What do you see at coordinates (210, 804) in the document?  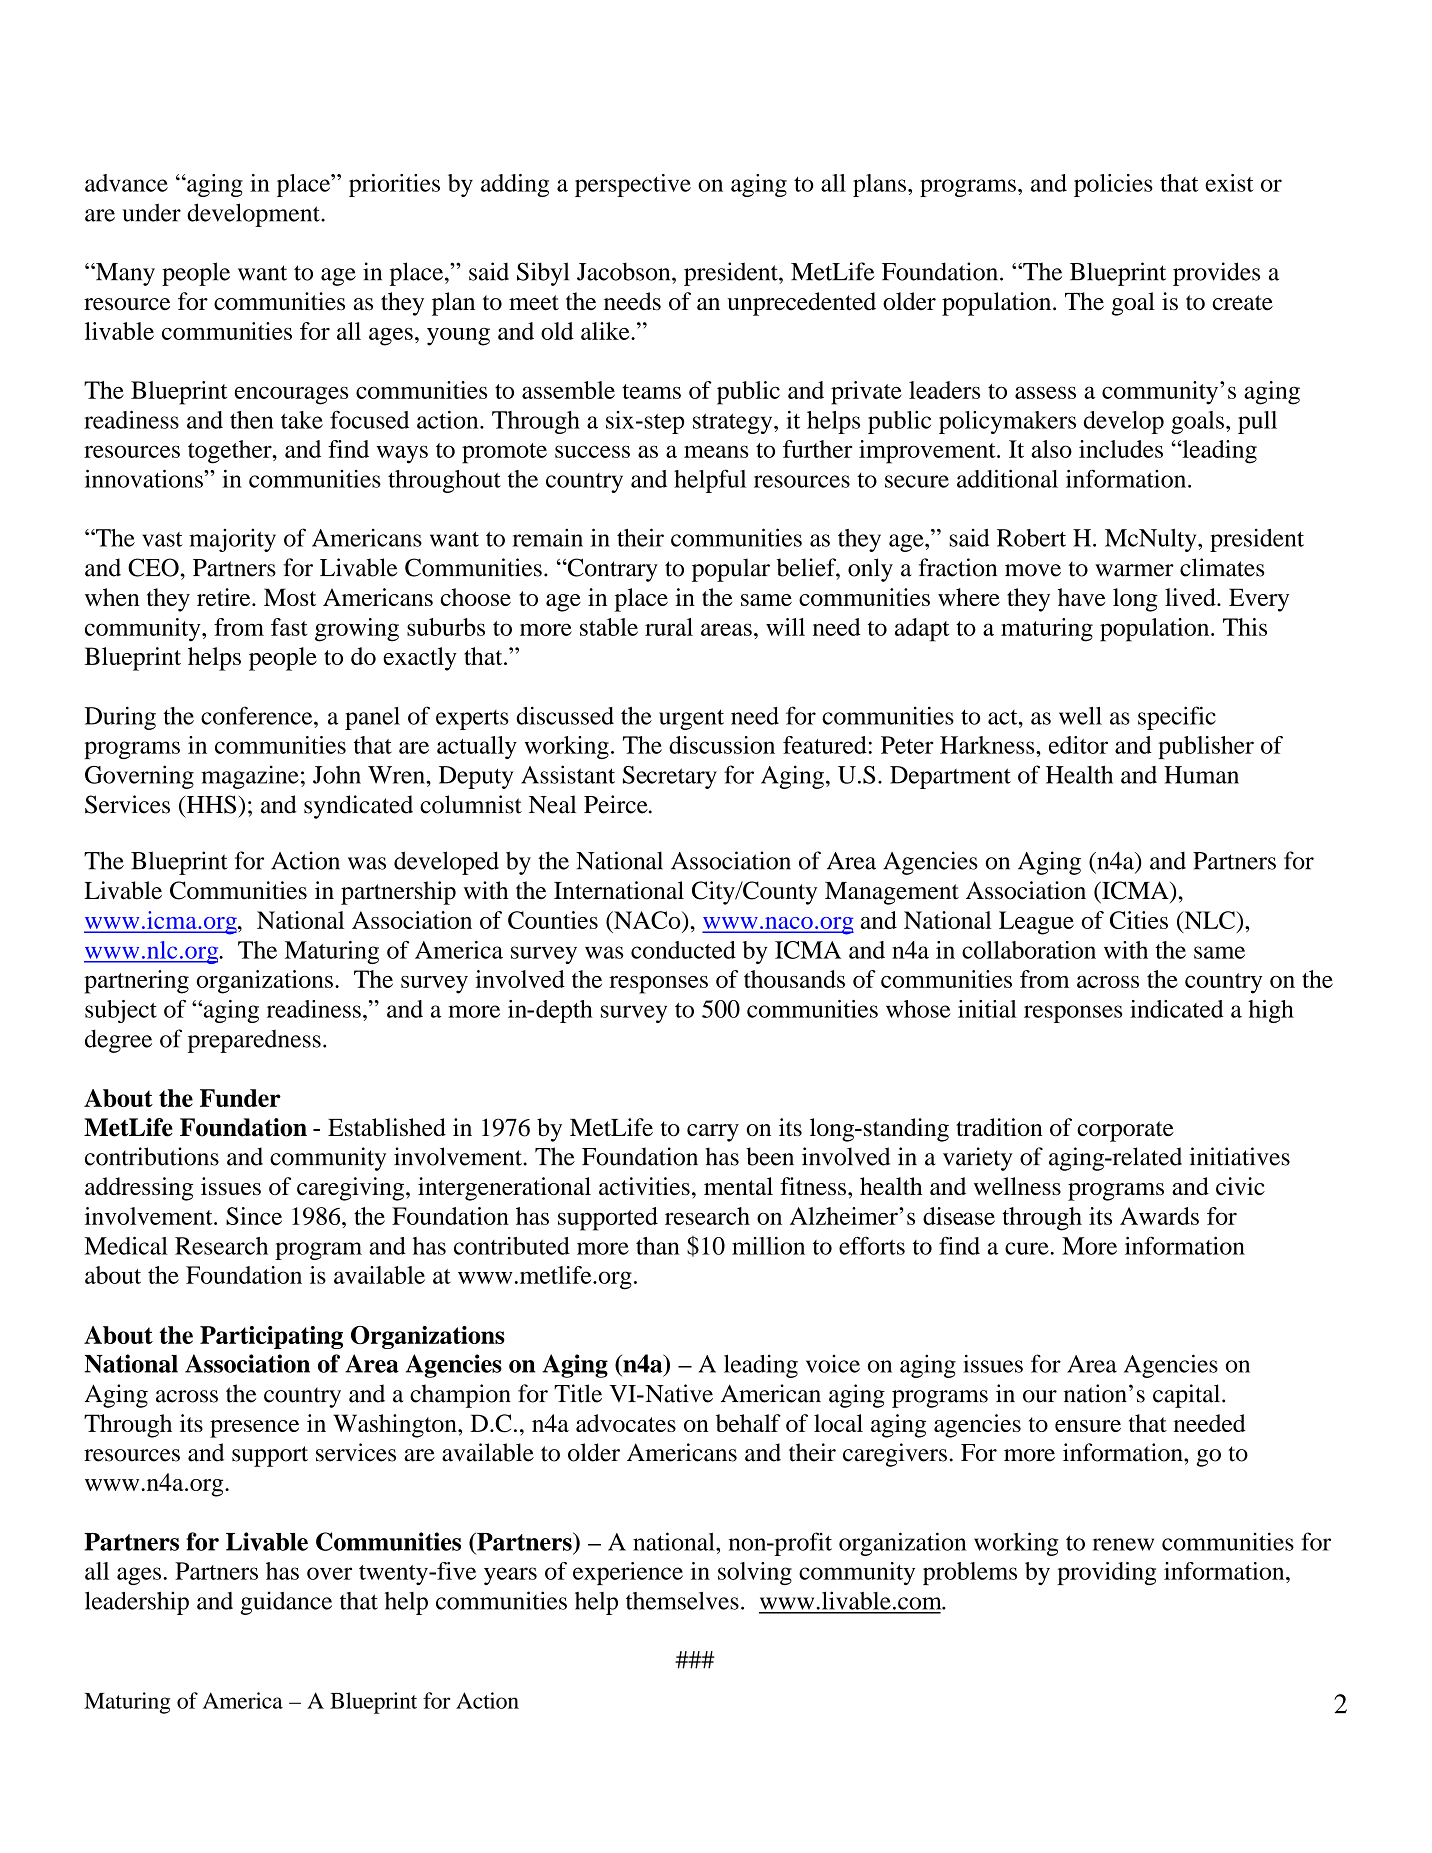 I see `HHS` at bounding box center [210, 804].
